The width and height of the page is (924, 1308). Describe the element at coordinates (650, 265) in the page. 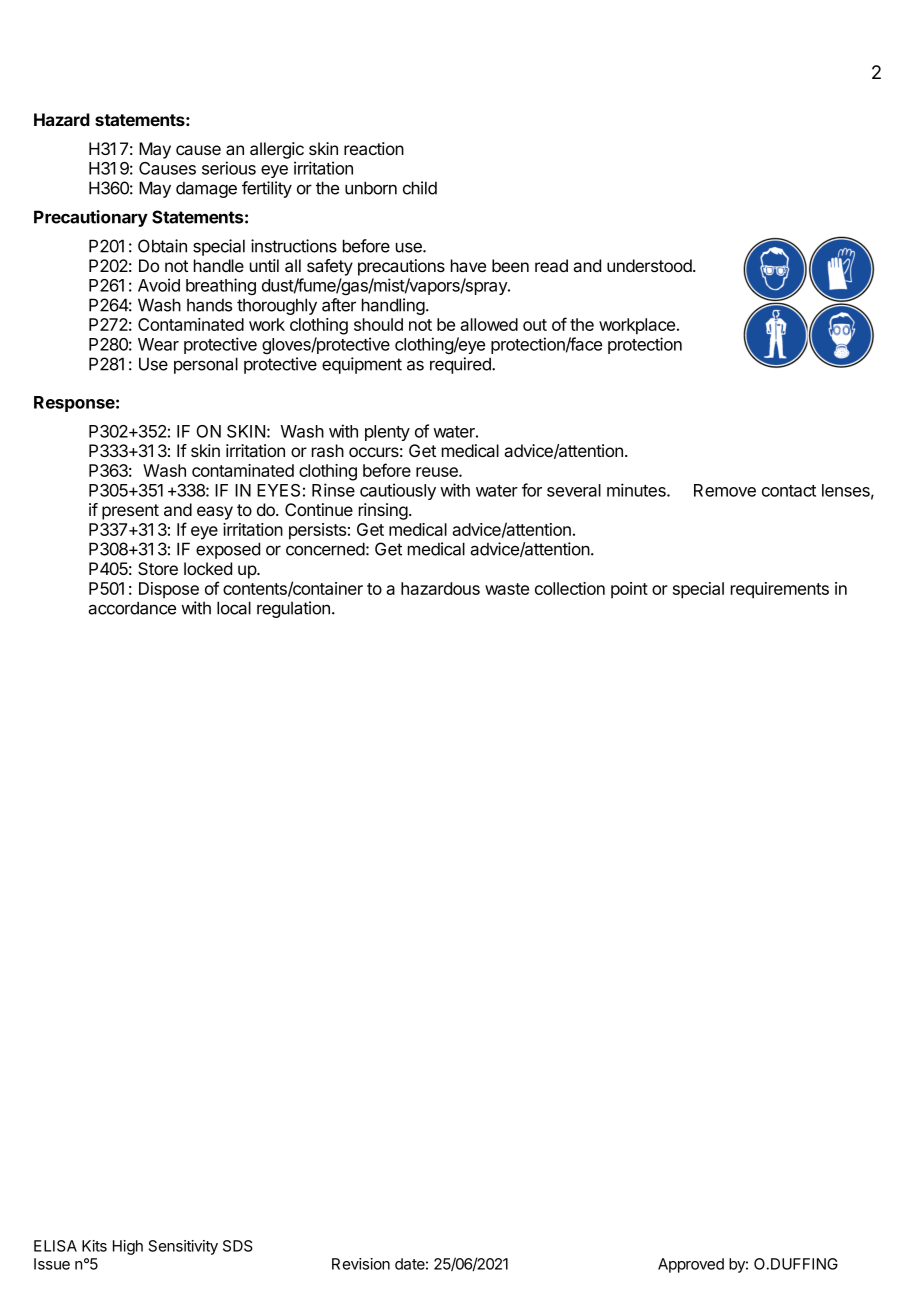

I see `understood` at that location.
